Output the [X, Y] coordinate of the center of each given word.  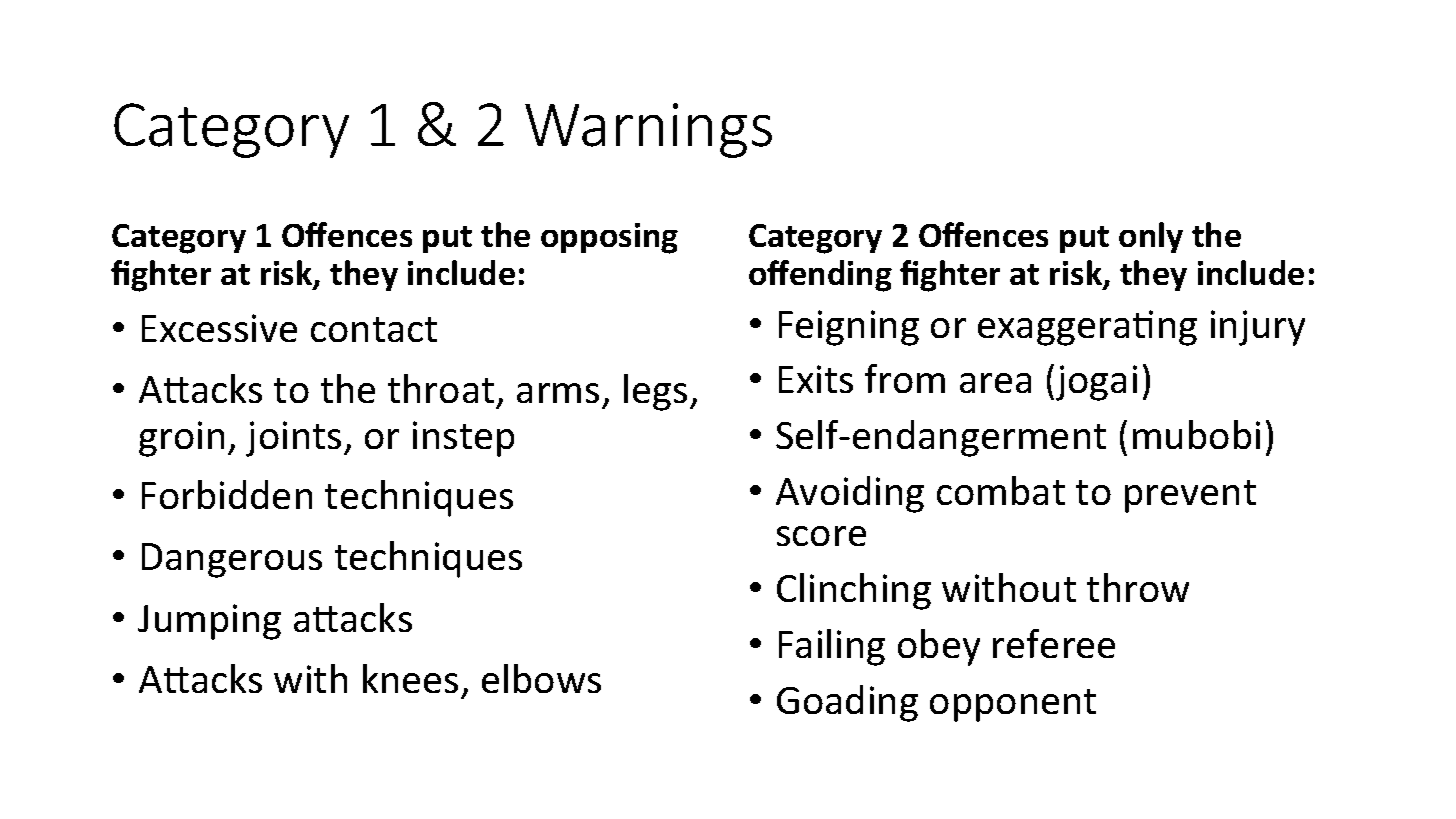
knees [410, 678]
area [995, 383]
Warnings [648, 130]
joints [293, 439]
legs [655, 392]
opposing [609, 238]
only [1151, 237]
